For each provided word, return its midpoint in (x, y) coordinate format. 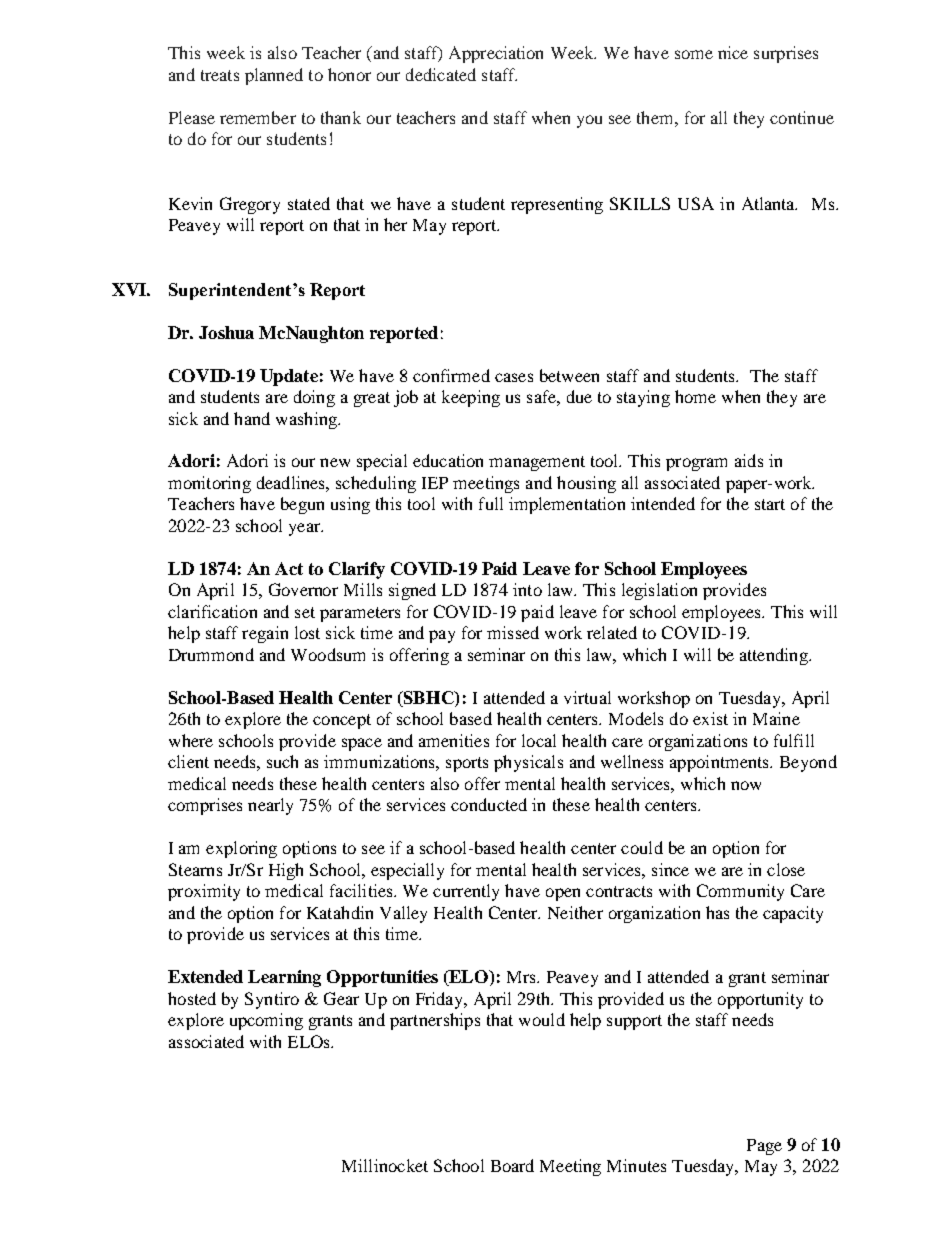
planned (274, 76)
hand (252, 418)
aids (749, 460)
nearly (270, 806)
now (746, 785)
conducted (489, 804)
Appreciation (496, 54)
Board (512, 1165)
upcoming (266, 1021)
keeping (471, 398)
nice (733, 52)
